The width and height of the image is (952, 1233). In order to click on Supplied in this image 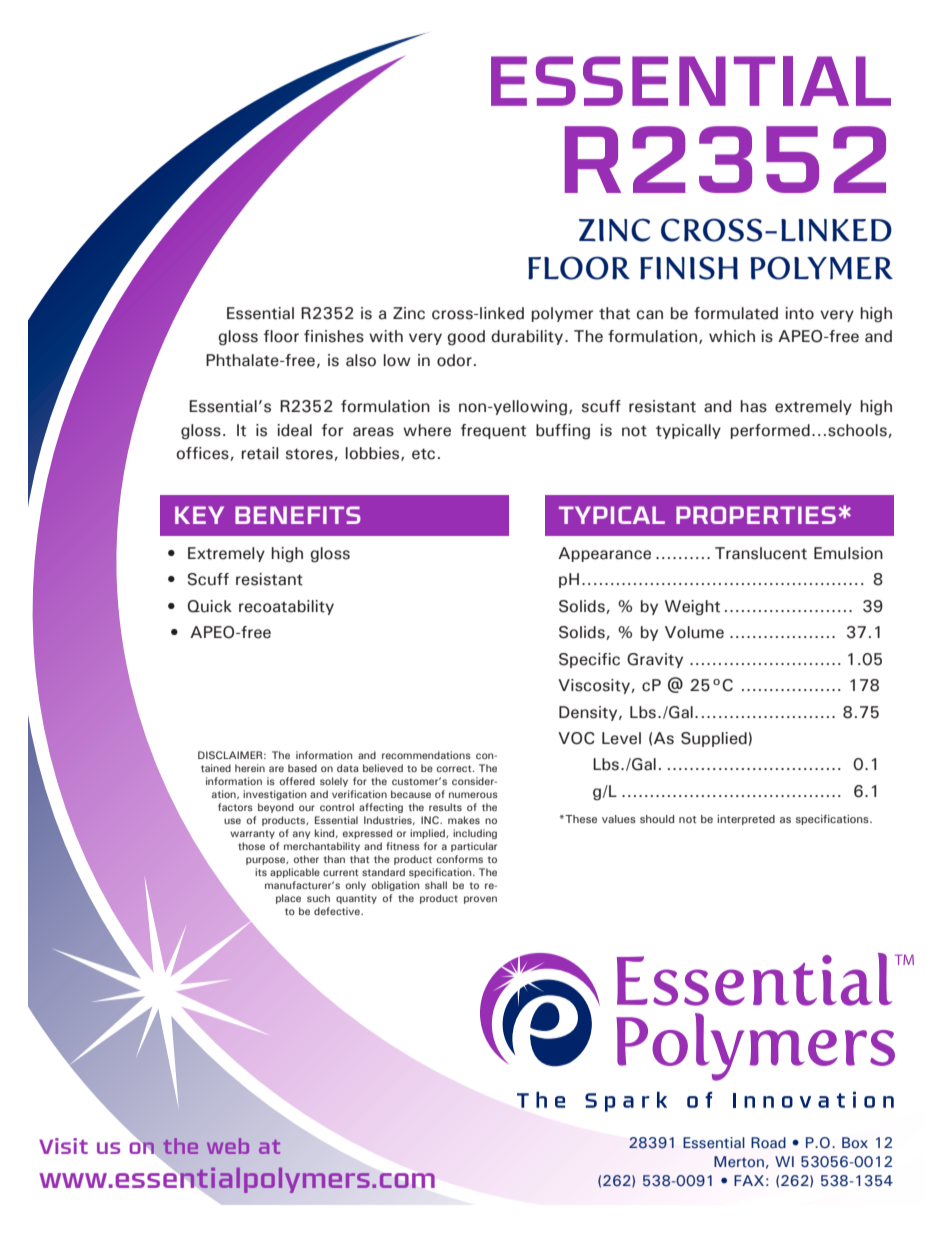, I will do `click(714, 739)`.
